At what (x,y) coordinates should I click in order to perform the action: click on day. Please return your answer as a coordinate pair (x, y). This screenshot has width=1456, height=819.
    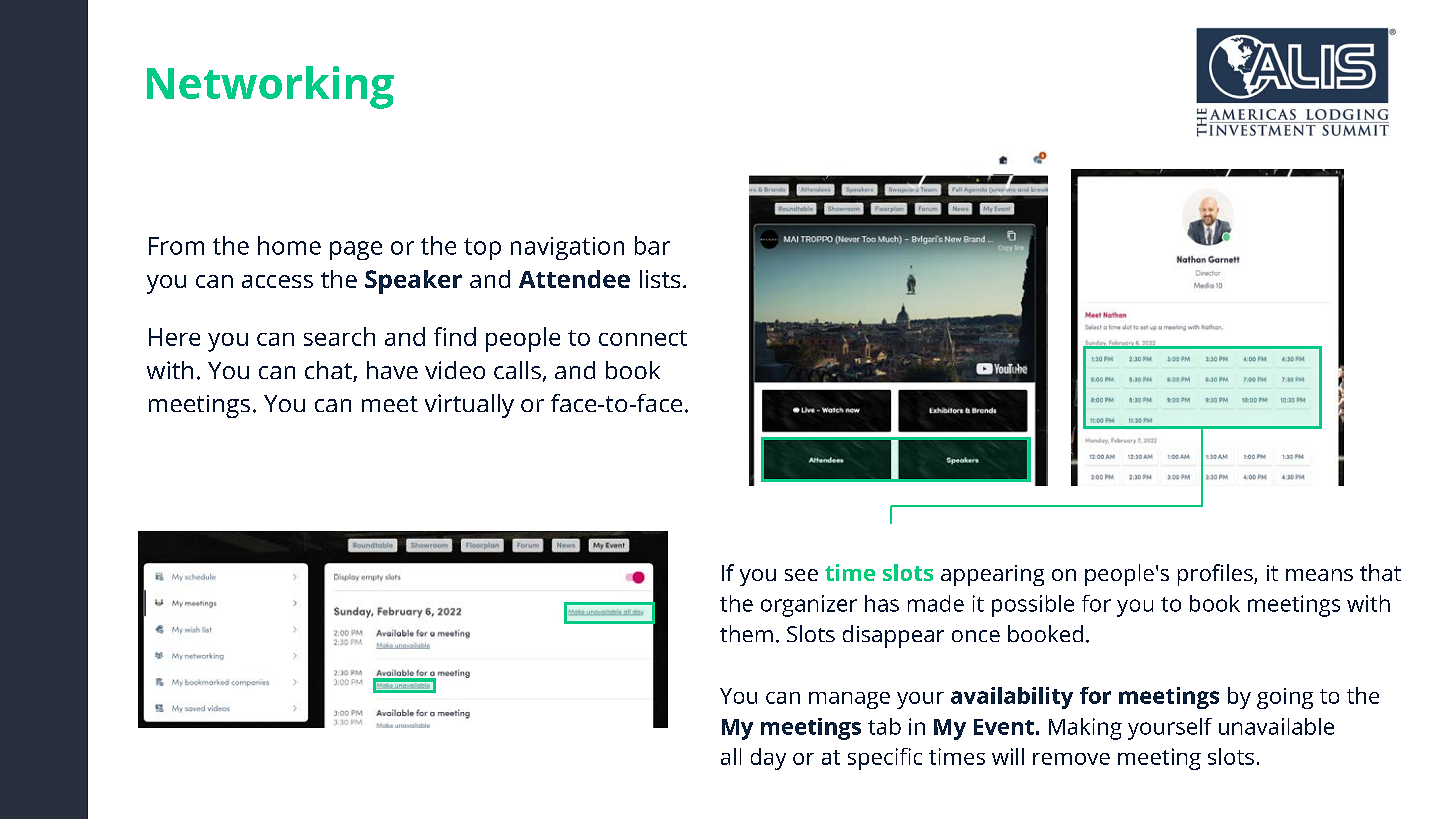
    Looking at the image, I should click on (768, 759).
